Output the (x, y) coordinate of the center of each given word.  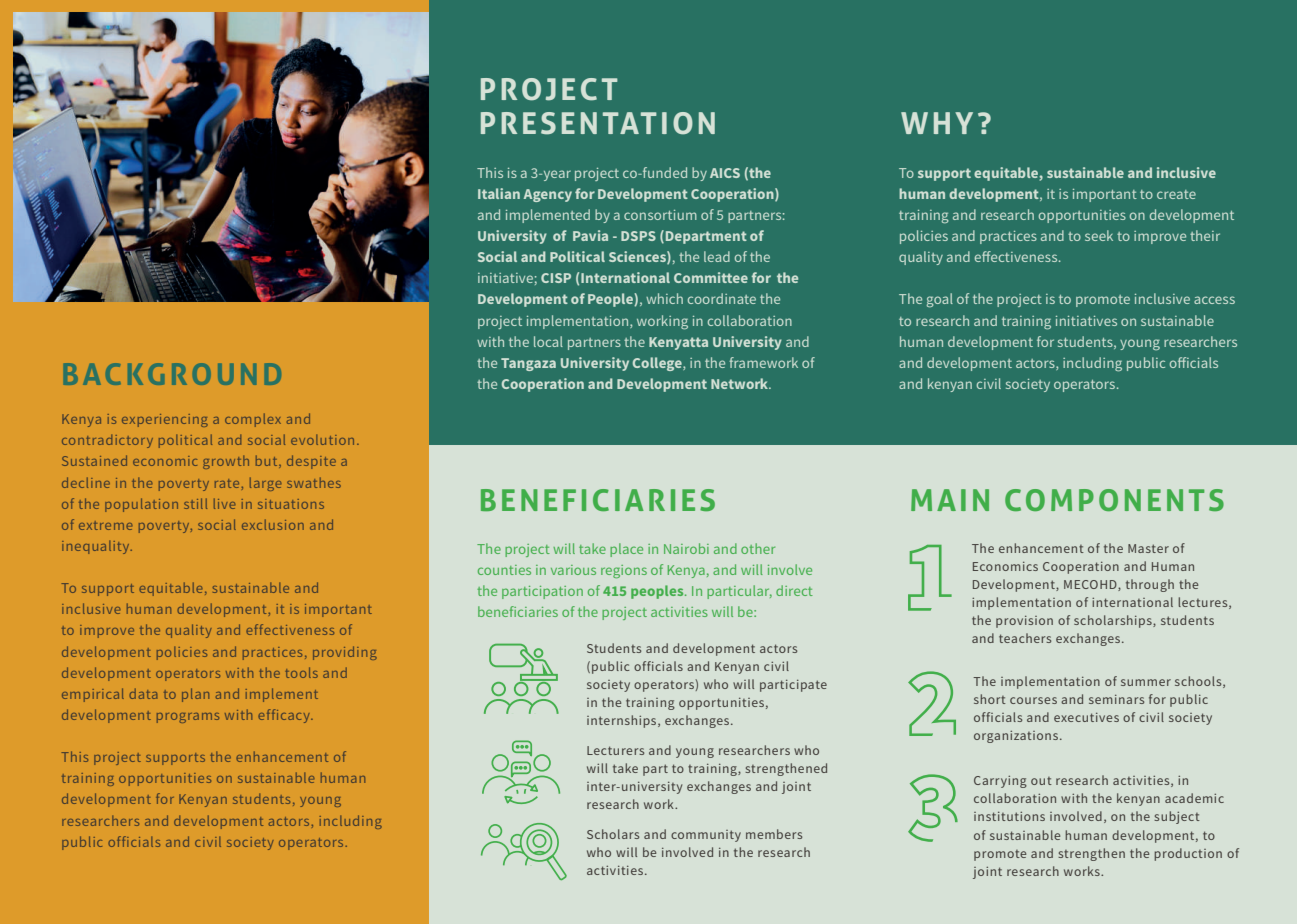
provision (1024, 622)
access (1214, 300)
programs (188, 718)
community (706, 836)
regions (624, 571)
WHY (937, 123)
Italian (499, 193)
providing (345, 653)
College (658, 364)
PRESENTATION (598, 123)
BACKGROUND (172, 374)
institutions (1009, 816)
